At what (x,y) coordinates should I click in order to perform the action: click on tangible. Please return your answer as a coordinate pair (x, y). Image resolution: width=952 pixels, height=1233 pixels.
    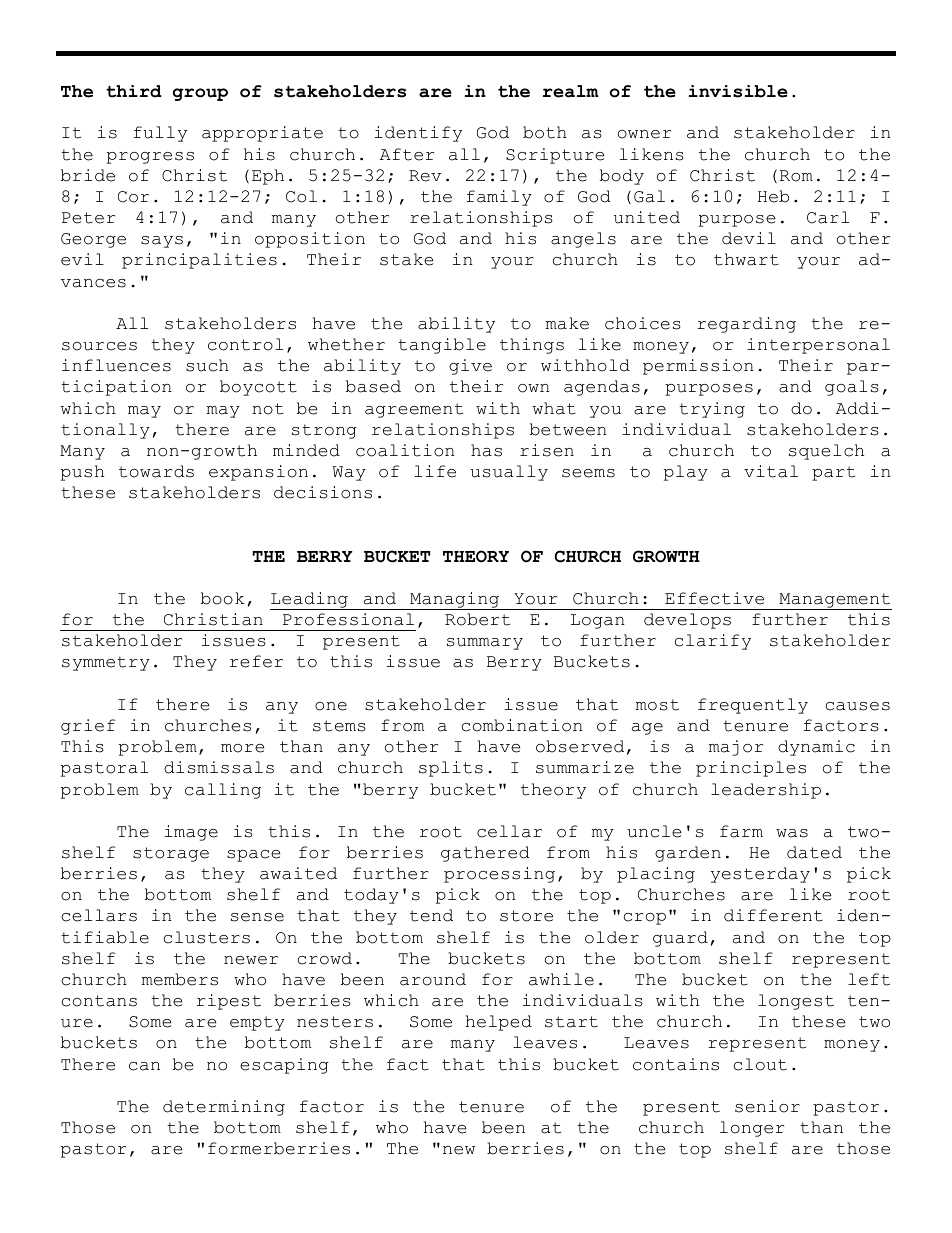
    Looking at the image, I should click on (442, 346).
